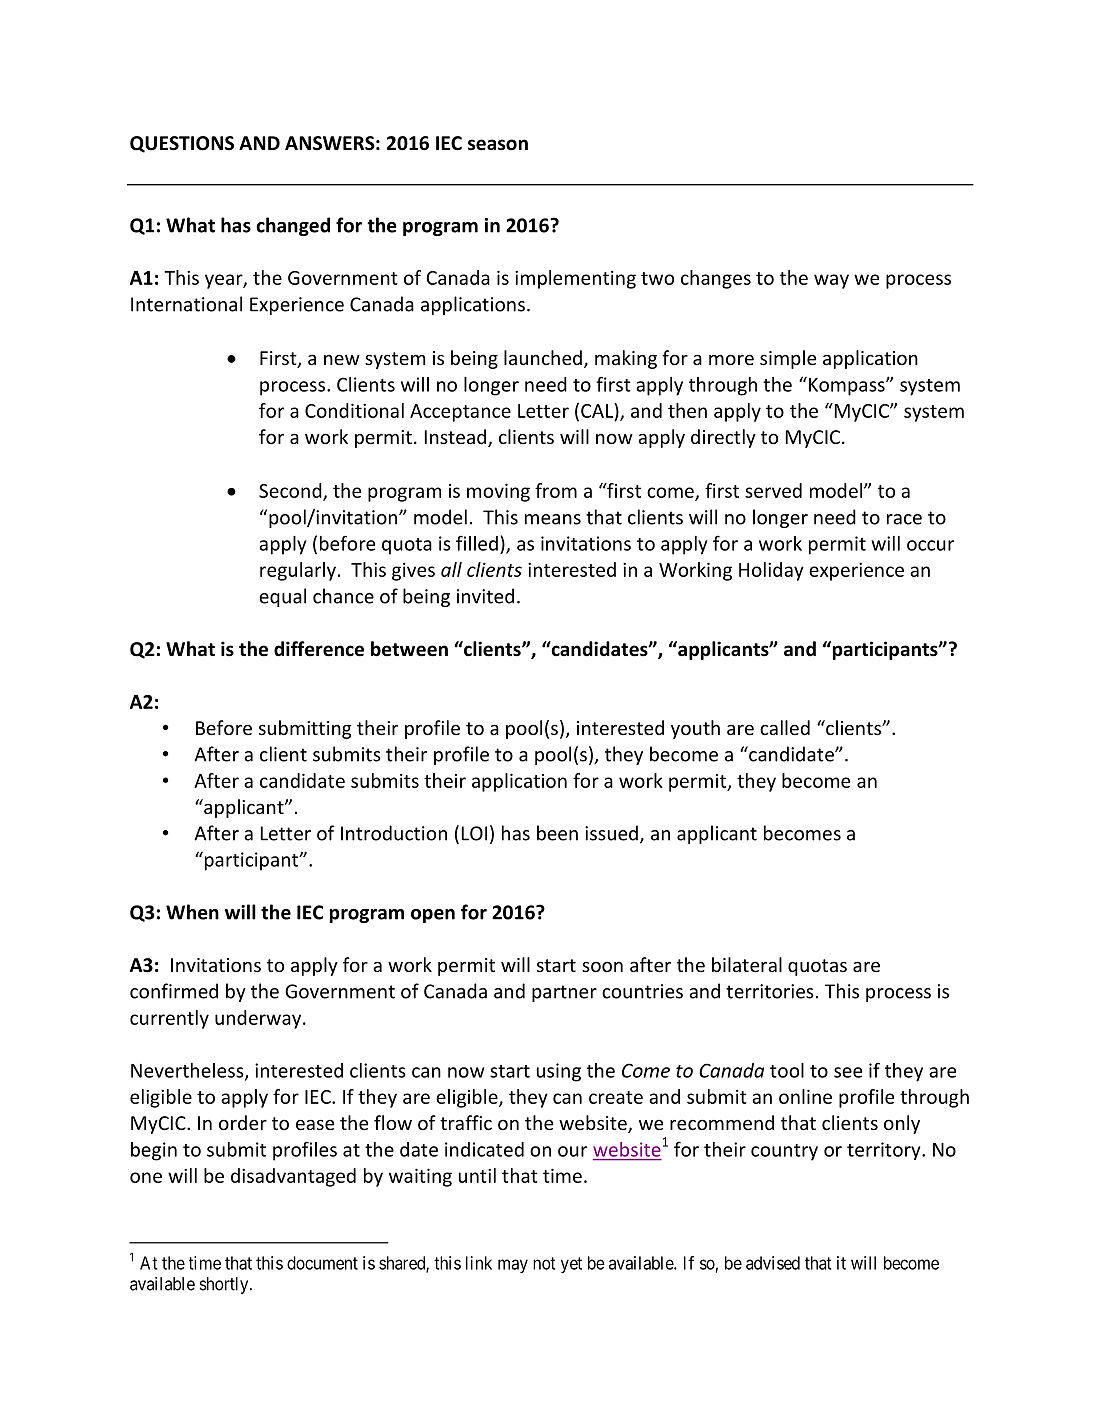  Describe the element at coordinates (225, 1285) in the screenshot. I see `shortly` at that location.
